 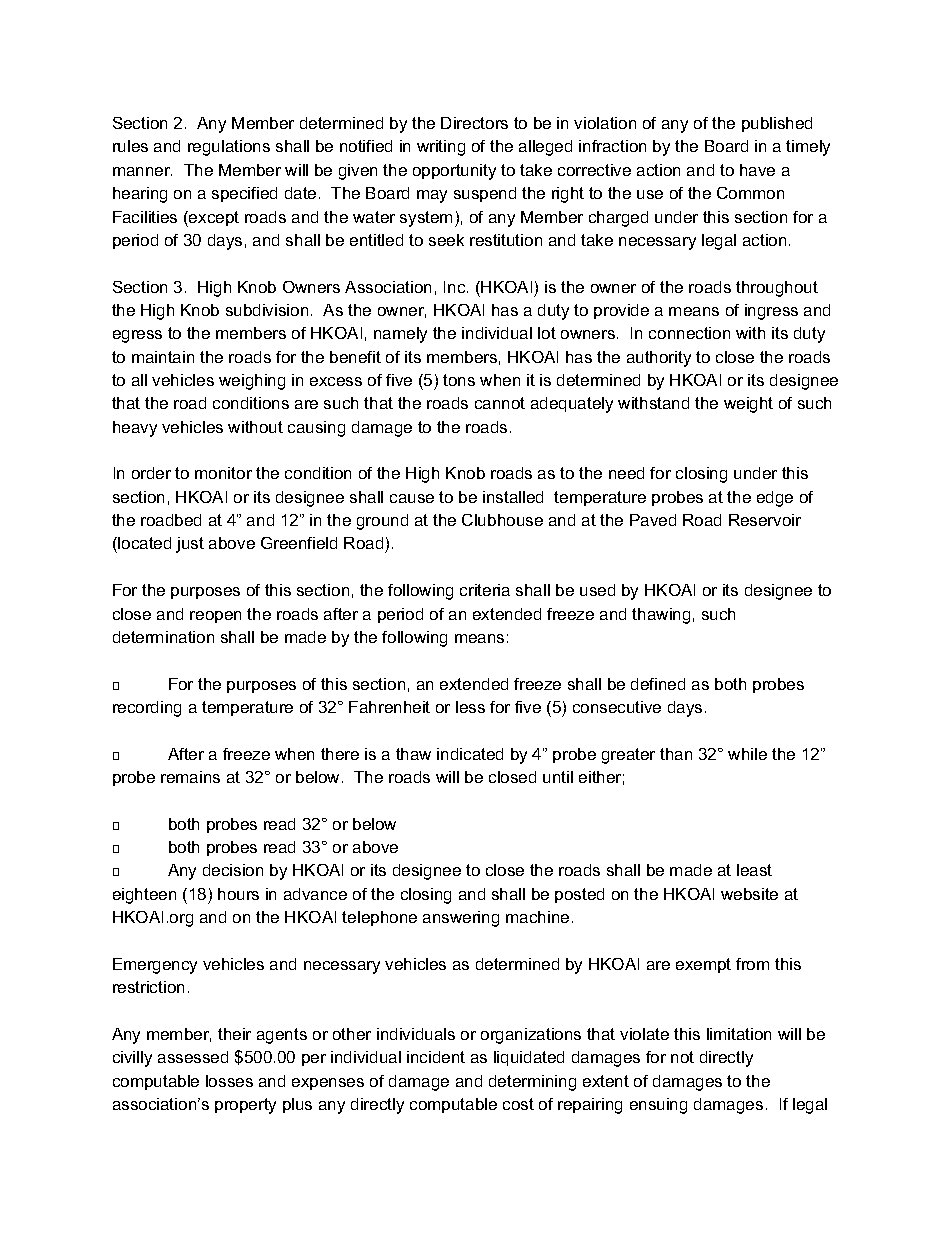 I want to click on limitation, so click(x=739, y=1034).
